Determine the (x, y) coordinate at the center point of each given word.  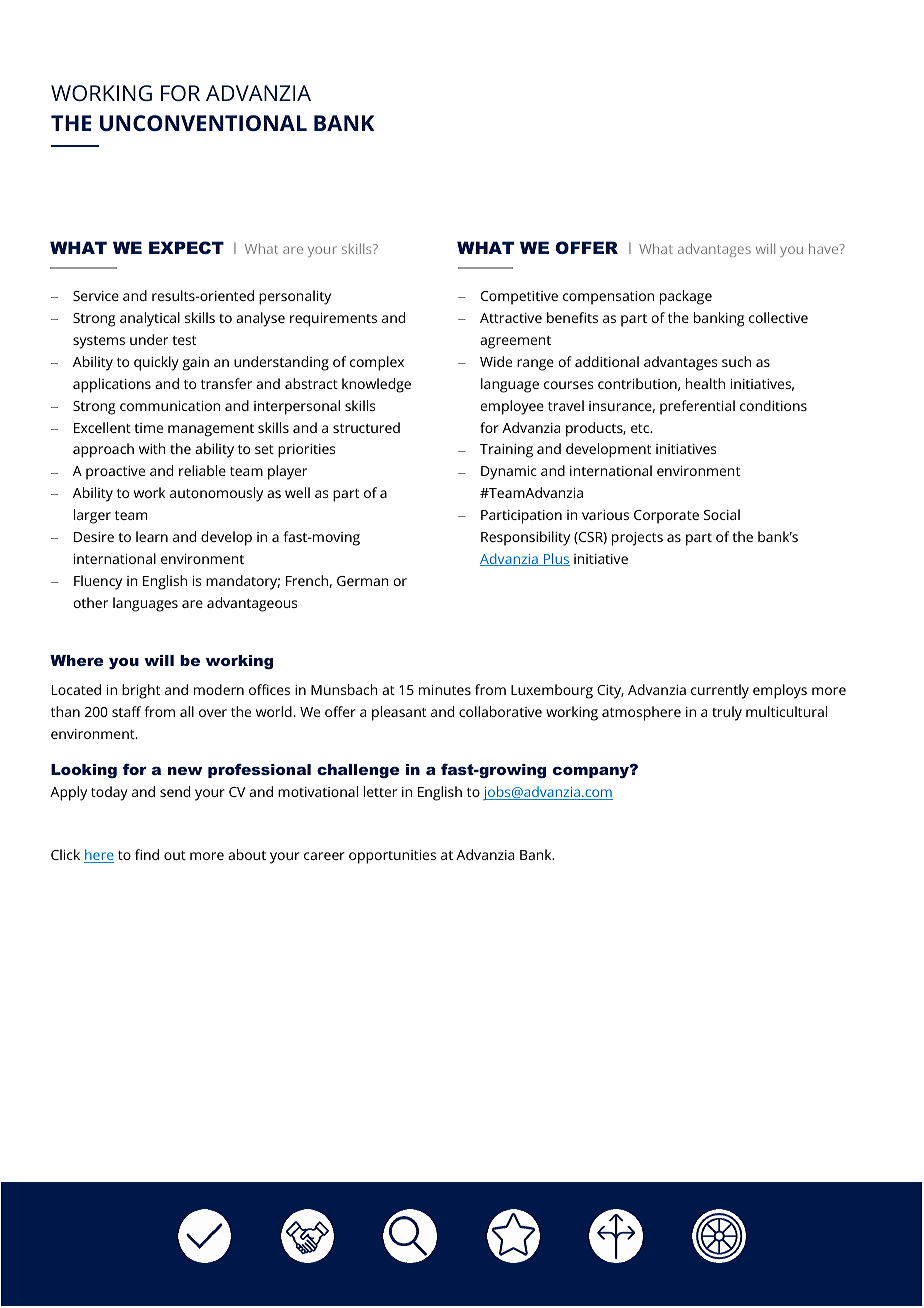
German (363, 581)
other (91, 602)
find (147, 854)
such (736, 361)
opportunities (392, 857)
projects (637, 539)
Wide (496, 361)
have (825, 248)
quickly (156, 363)
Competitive (519, 298)
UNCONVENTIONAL (203, 123)
